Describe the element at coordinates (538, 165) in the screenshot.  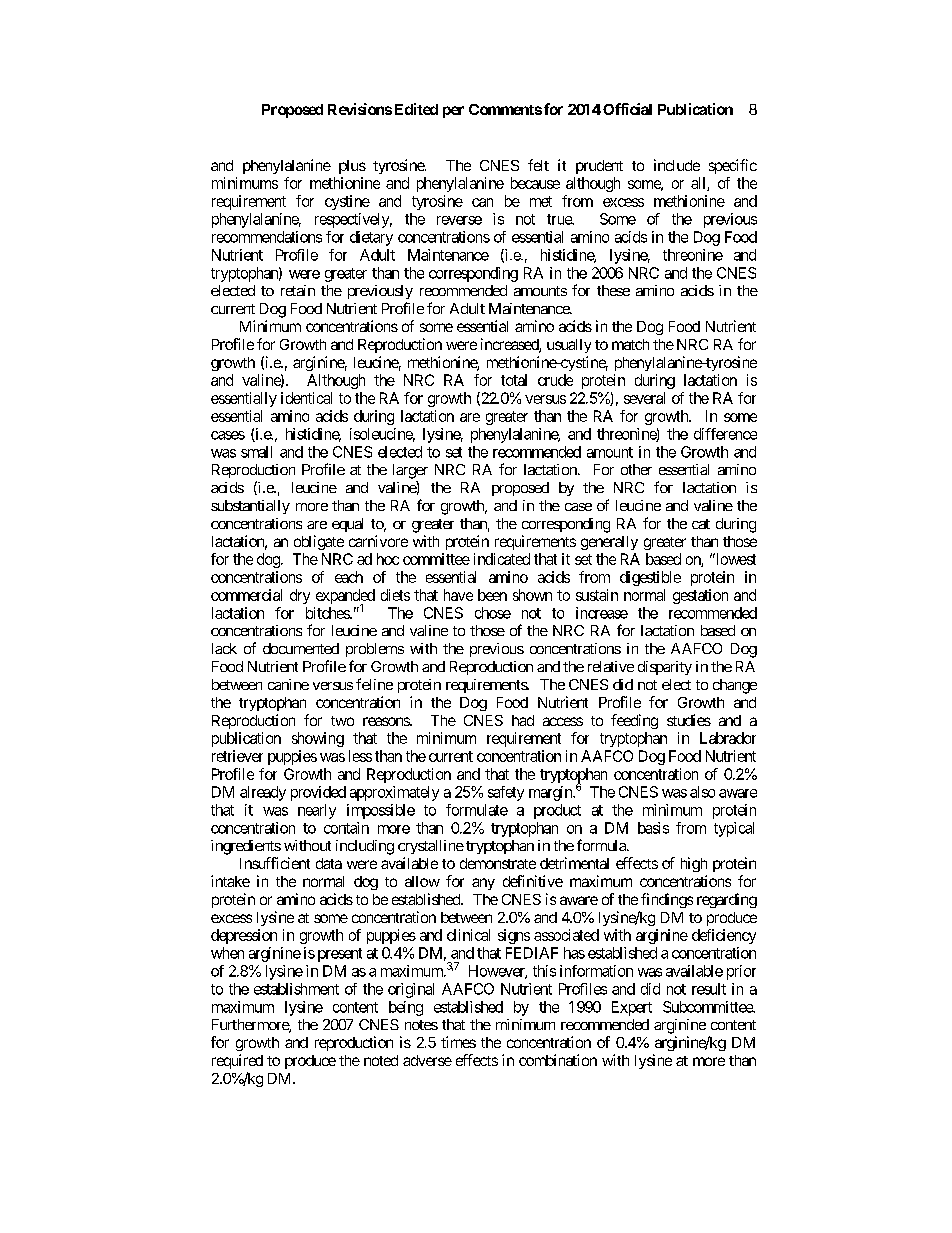
I see `felt` at that location.
